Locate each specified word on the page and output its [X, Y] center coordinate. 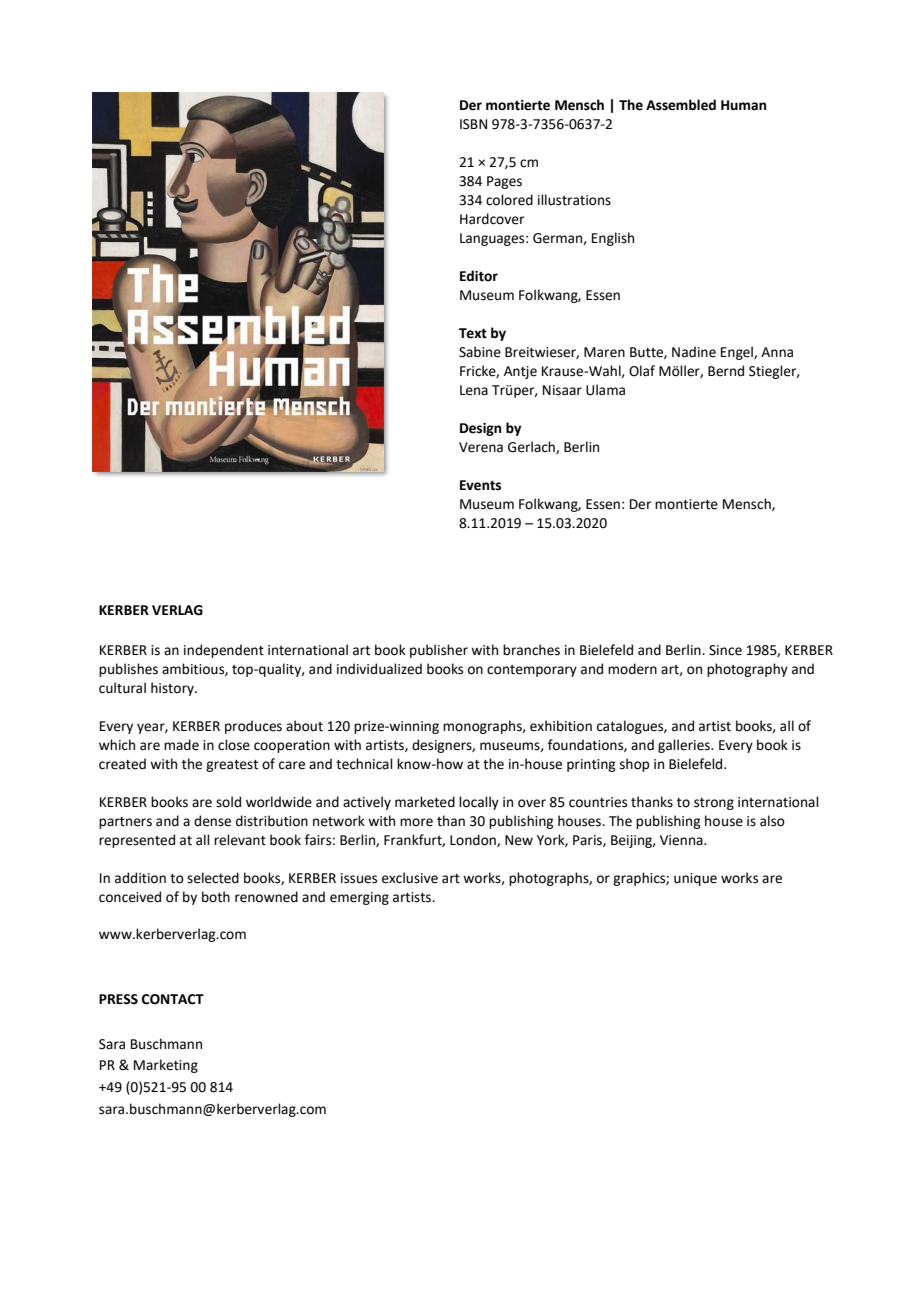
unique [695, 879]
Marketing [166, 1066]
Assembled [681, 105]
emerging [359, 898]
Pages [504, 182]
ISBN [473, 124]
